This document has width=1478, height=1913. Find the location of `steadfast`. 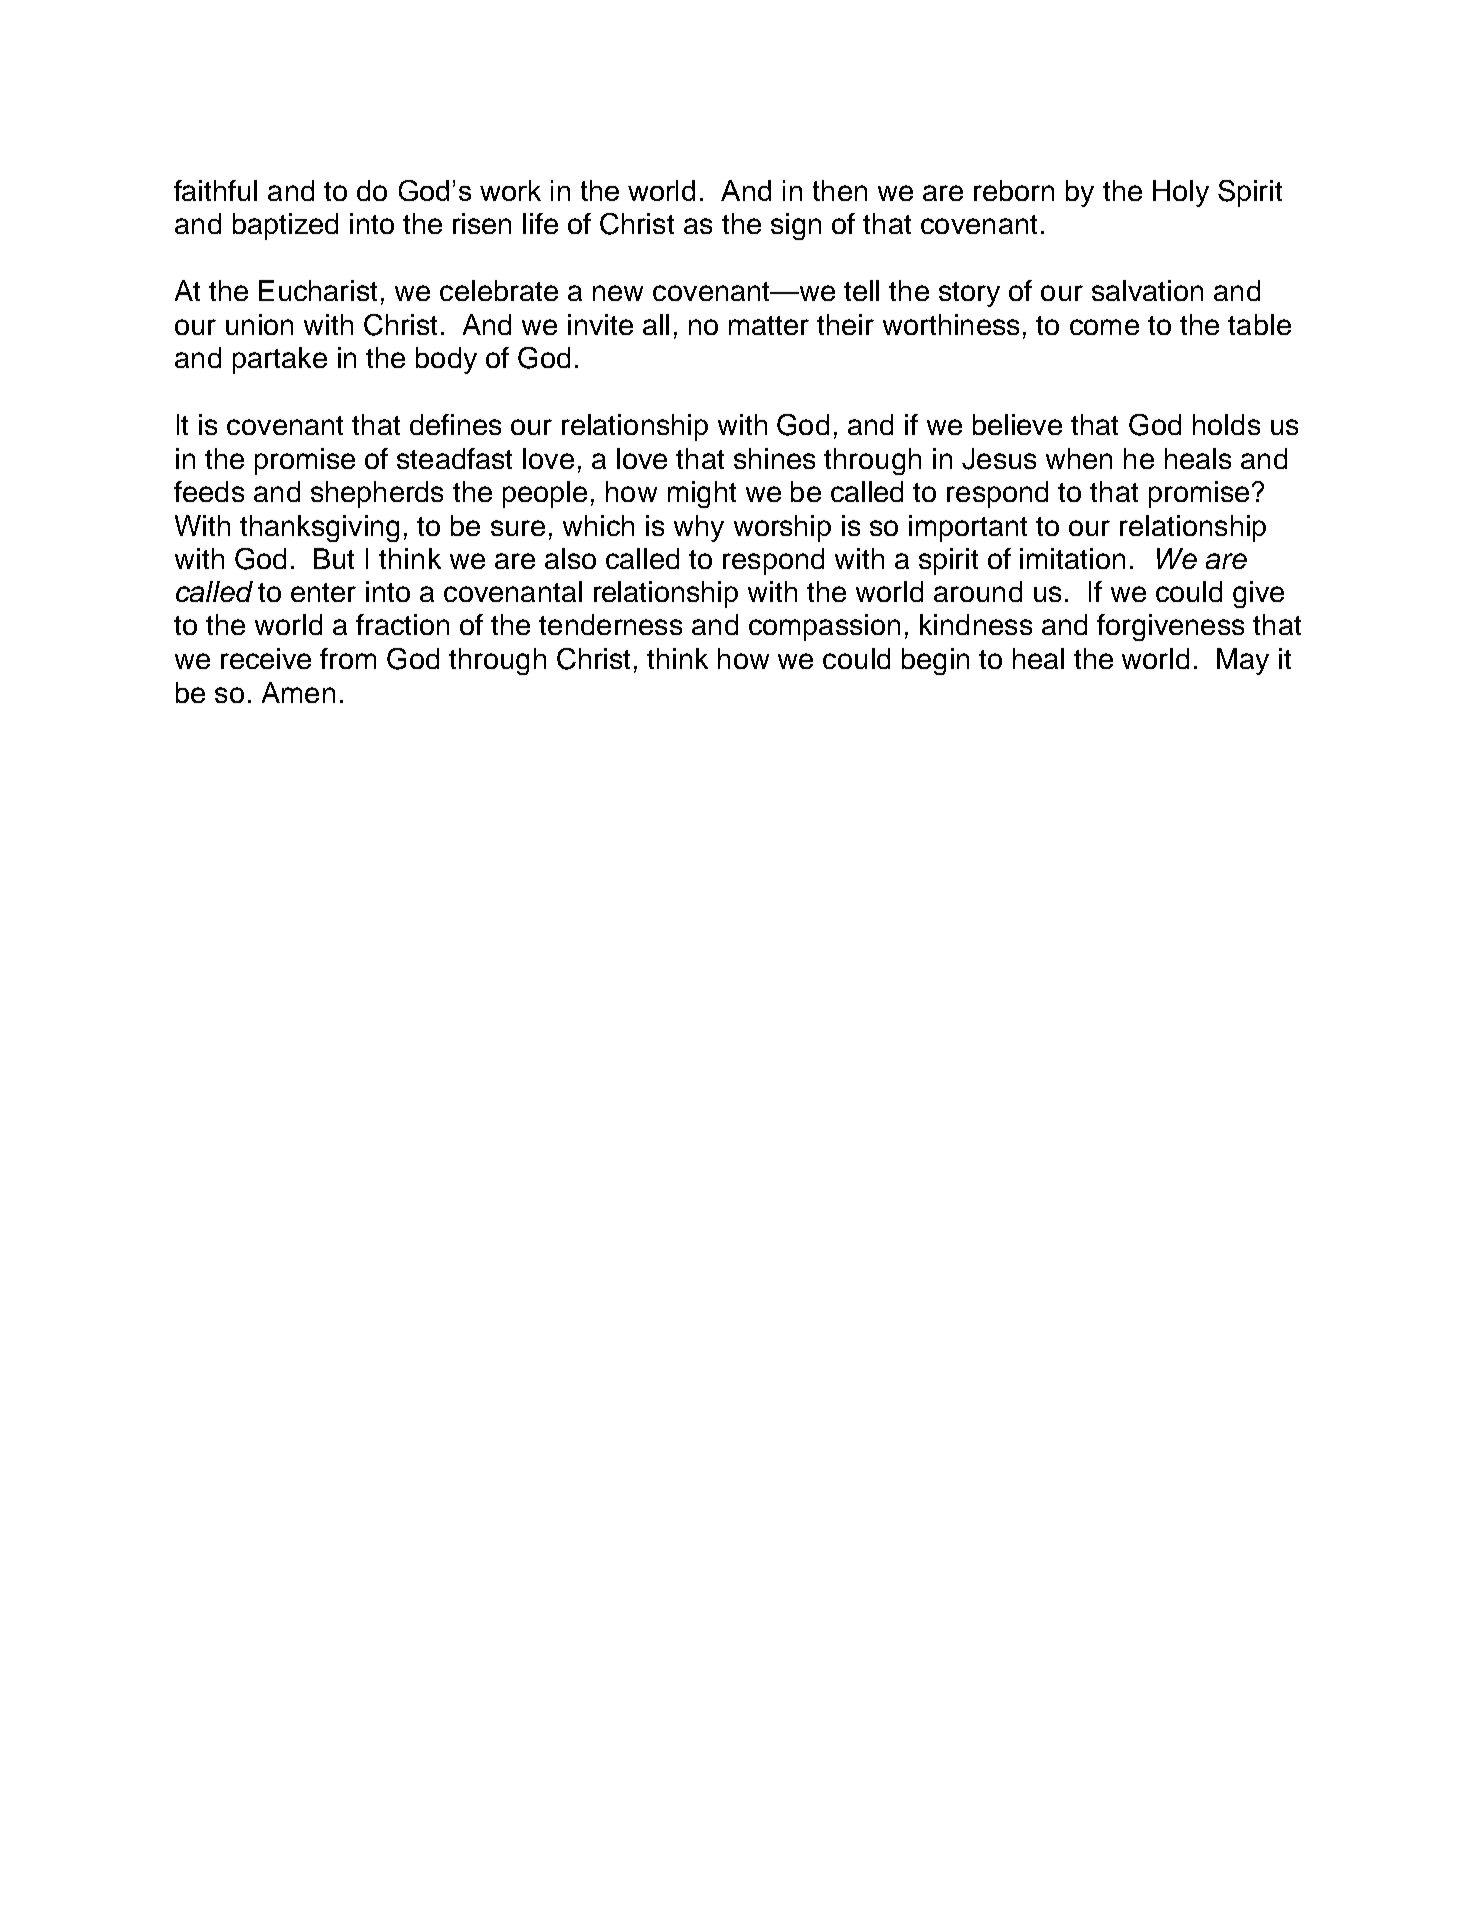

steadfast is located at coordinates (454, 458).
